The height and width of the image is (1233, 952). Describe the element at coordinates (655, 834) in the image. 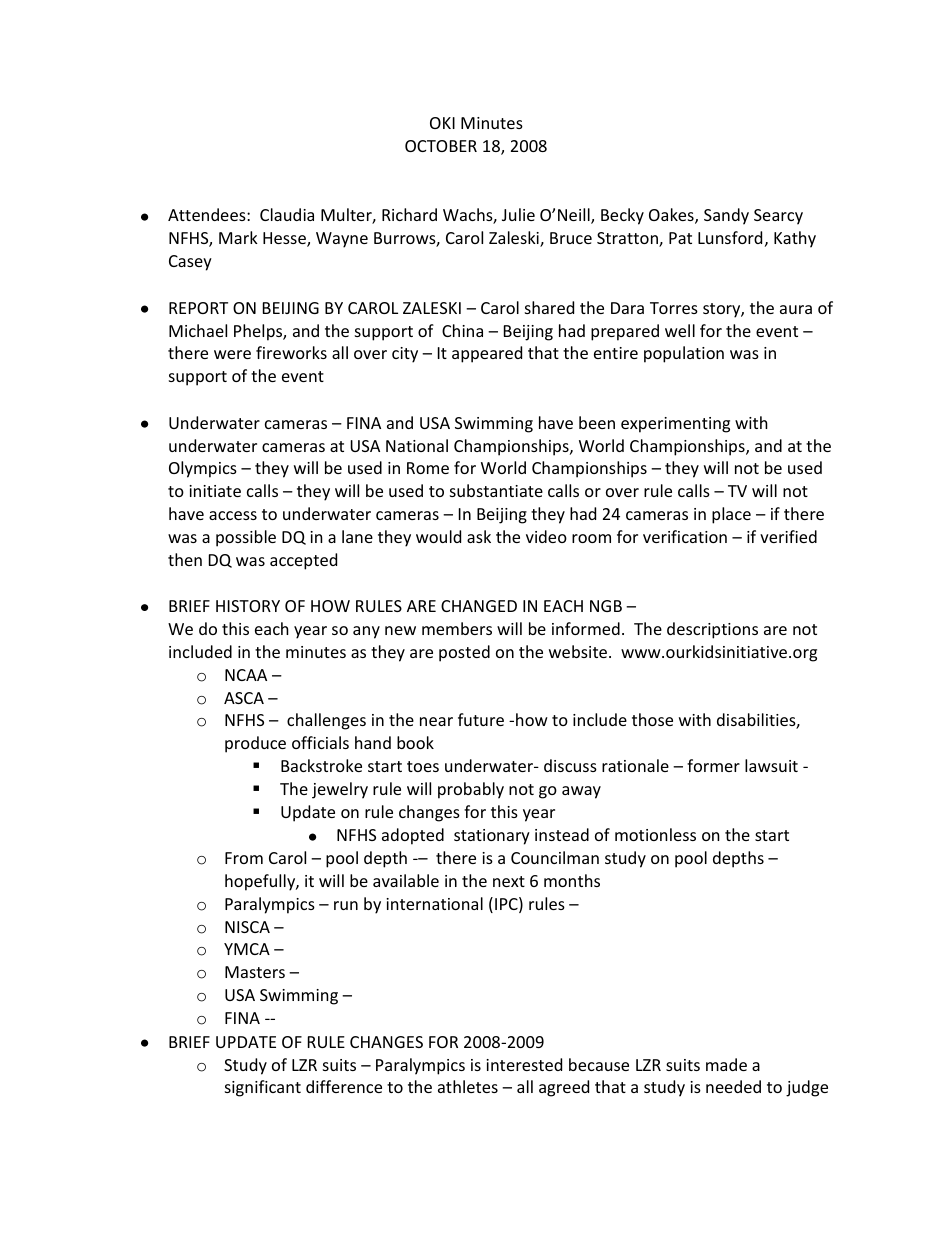

I see `motionless` at that location.
